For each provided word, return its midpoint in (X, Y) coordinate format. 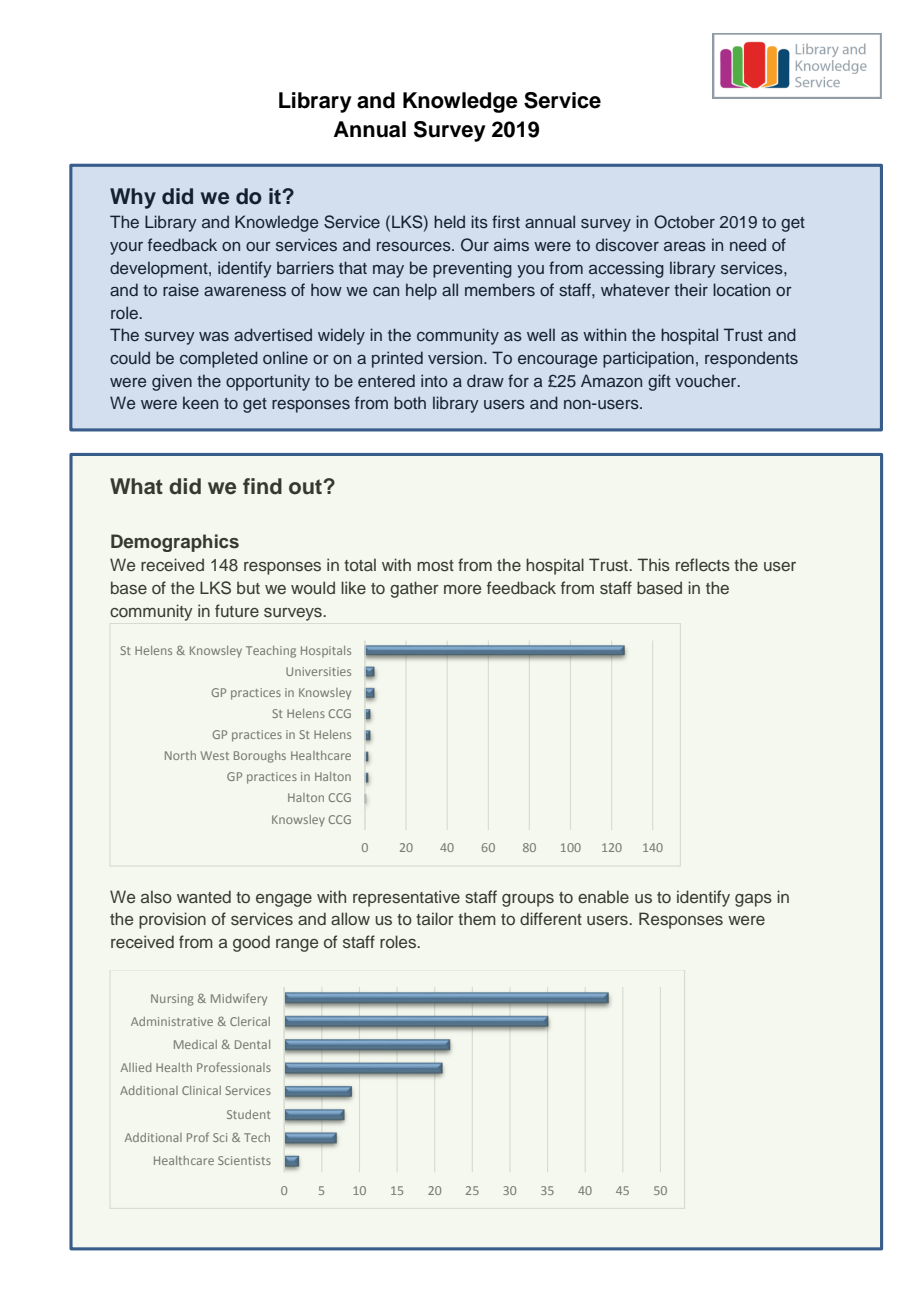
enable (603, 896)
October (684, 222)
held (449, 221)
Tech (257, 1137)
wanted (204, 896)
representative (406, 898)
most (435, 565)
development (160, 269)
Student (249, 1114)
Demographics (175, 543)
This (654, 564)
